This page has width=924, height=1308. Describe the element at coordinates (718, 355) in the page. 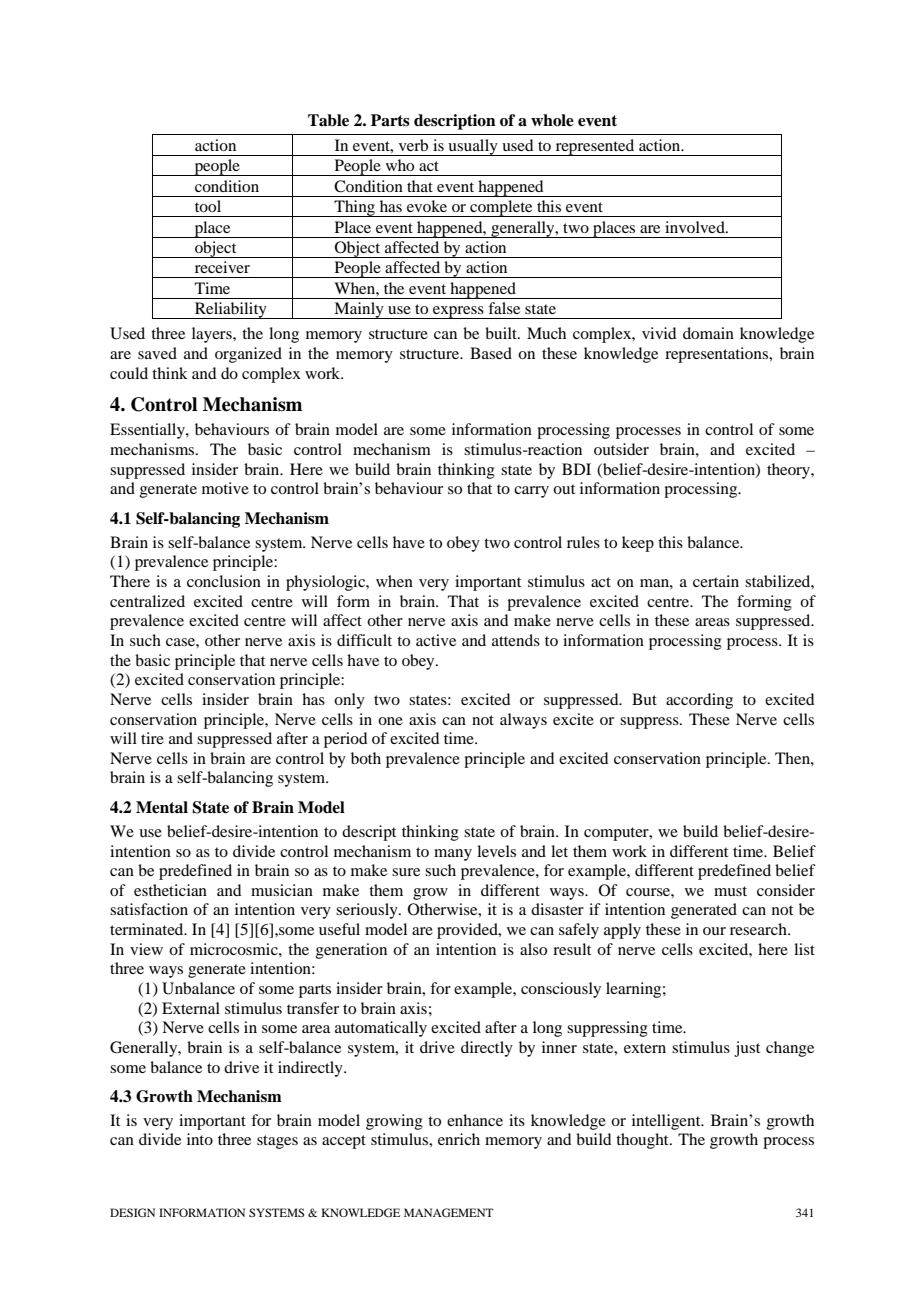

I see `representations` at that location.
